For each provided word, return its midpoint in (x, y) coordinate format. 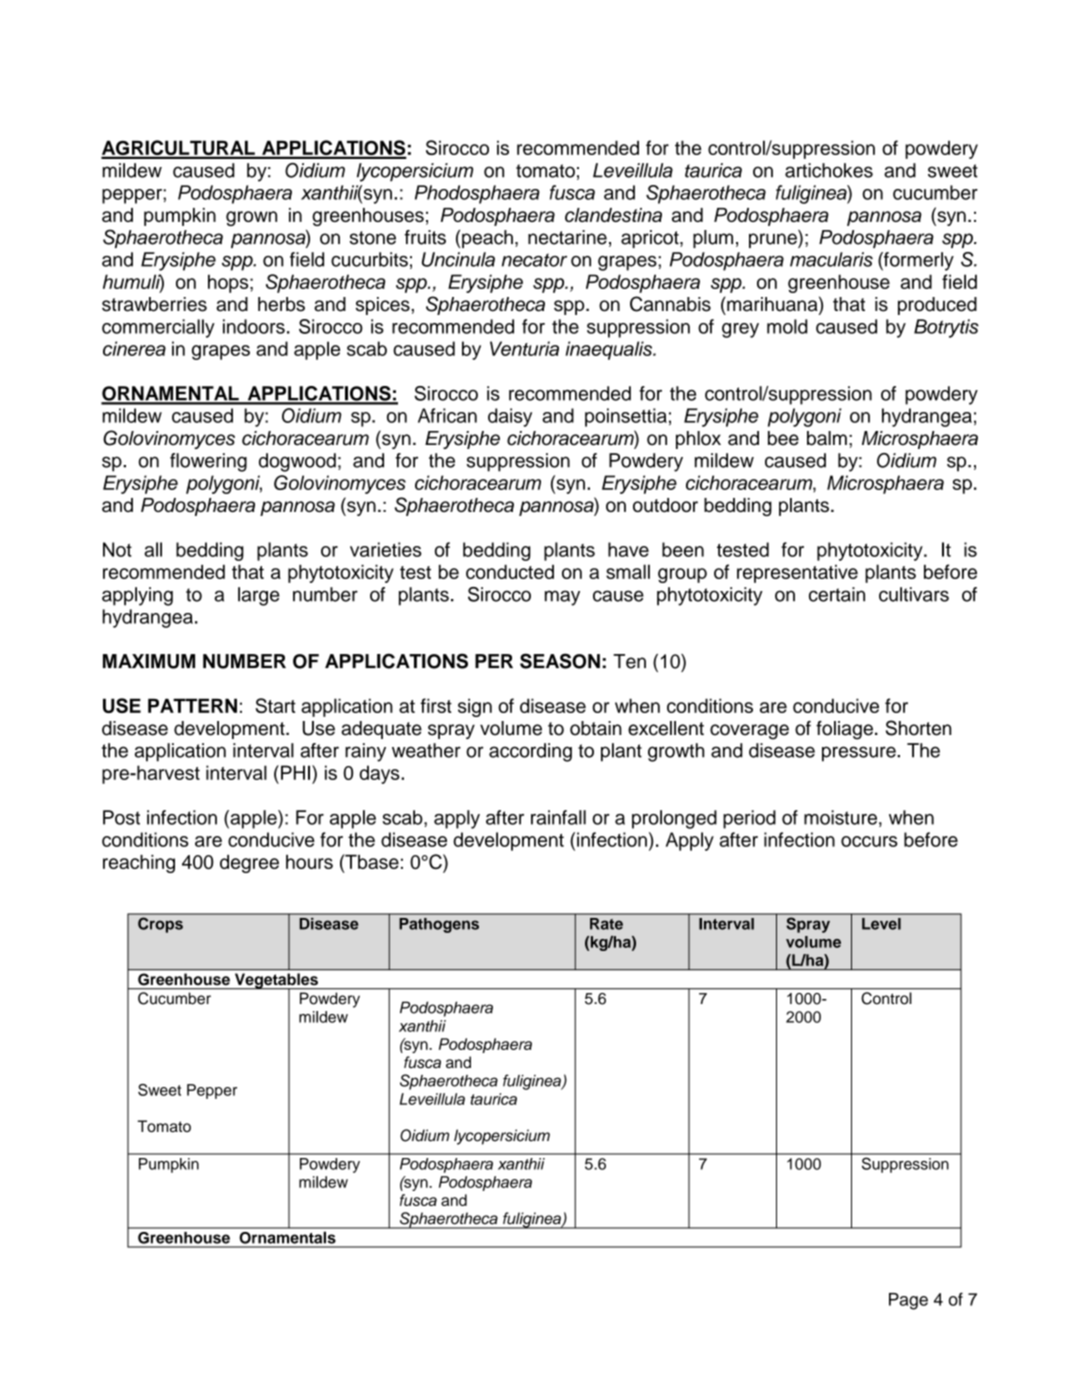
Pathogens (439, 925)
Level (881, 924)
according (530, 752)
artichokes (829, 170)
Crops (160, 925)
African (447, 415)
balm (827, 438)
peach (487, 239)
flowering (208, 462)
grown (251, 218)
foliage (844, 730)
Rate (606, 924)
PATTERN (192, 705)
